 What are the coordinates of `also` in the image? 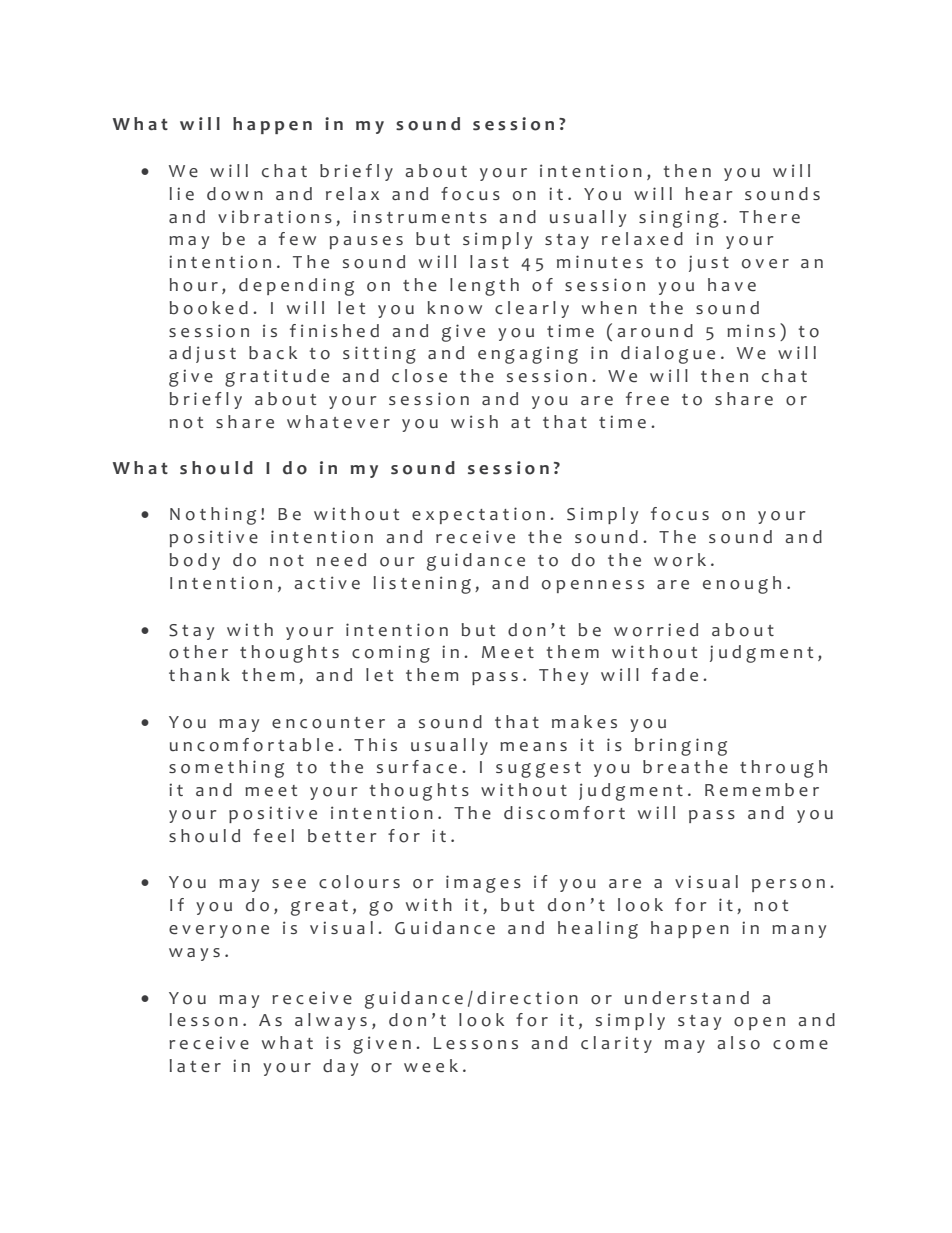 It's located at (738, 1043).
